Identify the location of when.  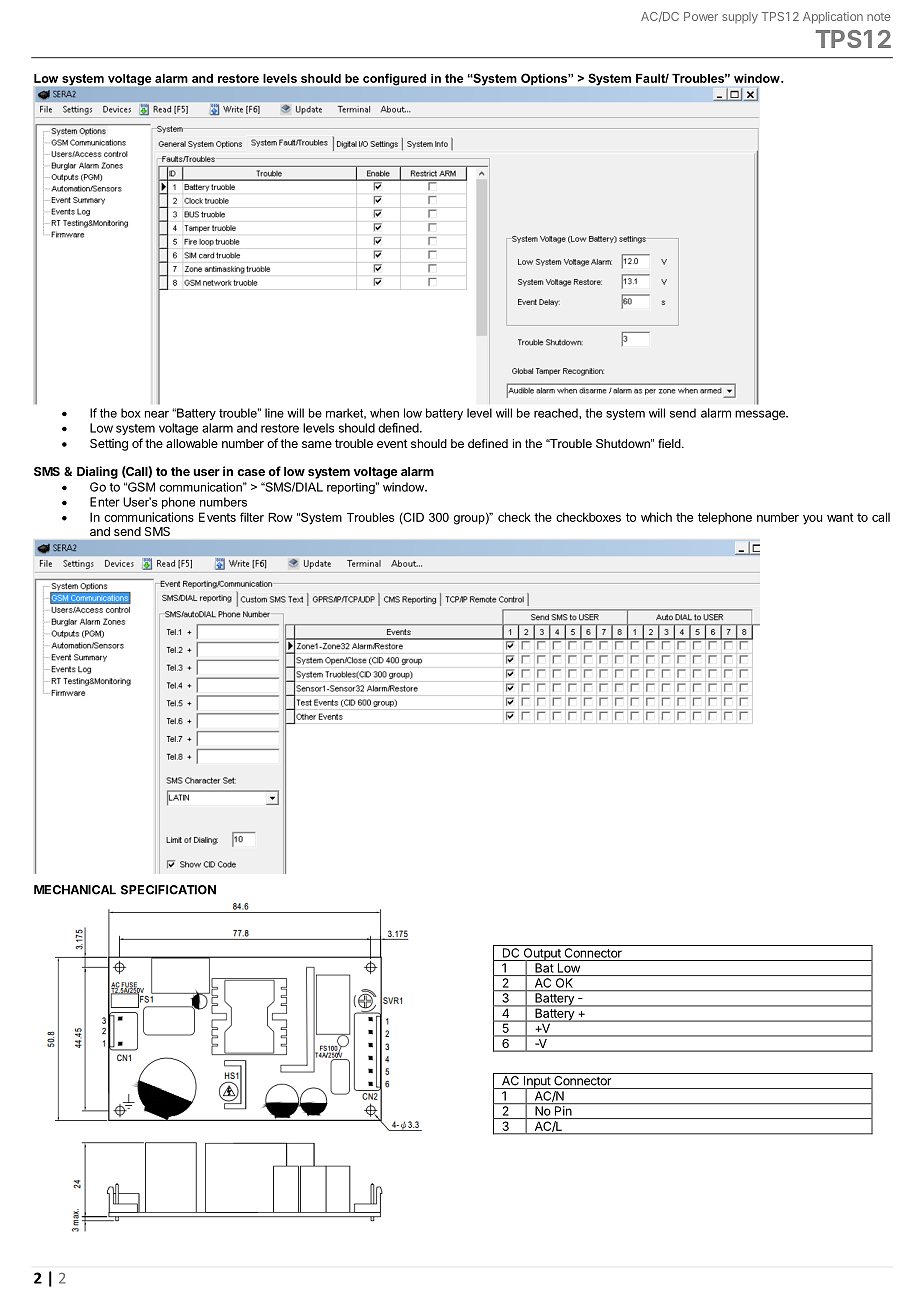
(384, 413).
